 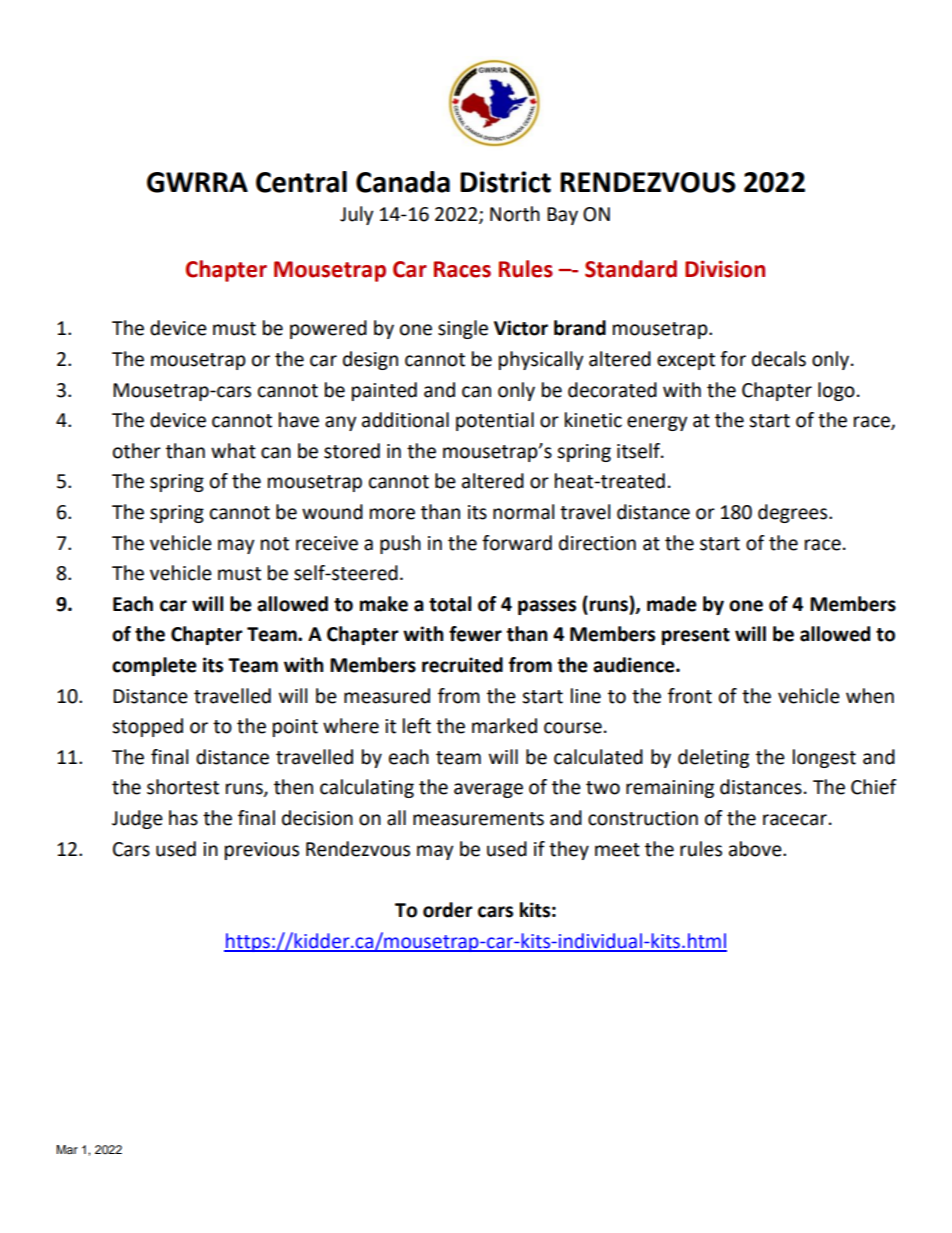 I want to click on logo, so click(x=836, y=391).
